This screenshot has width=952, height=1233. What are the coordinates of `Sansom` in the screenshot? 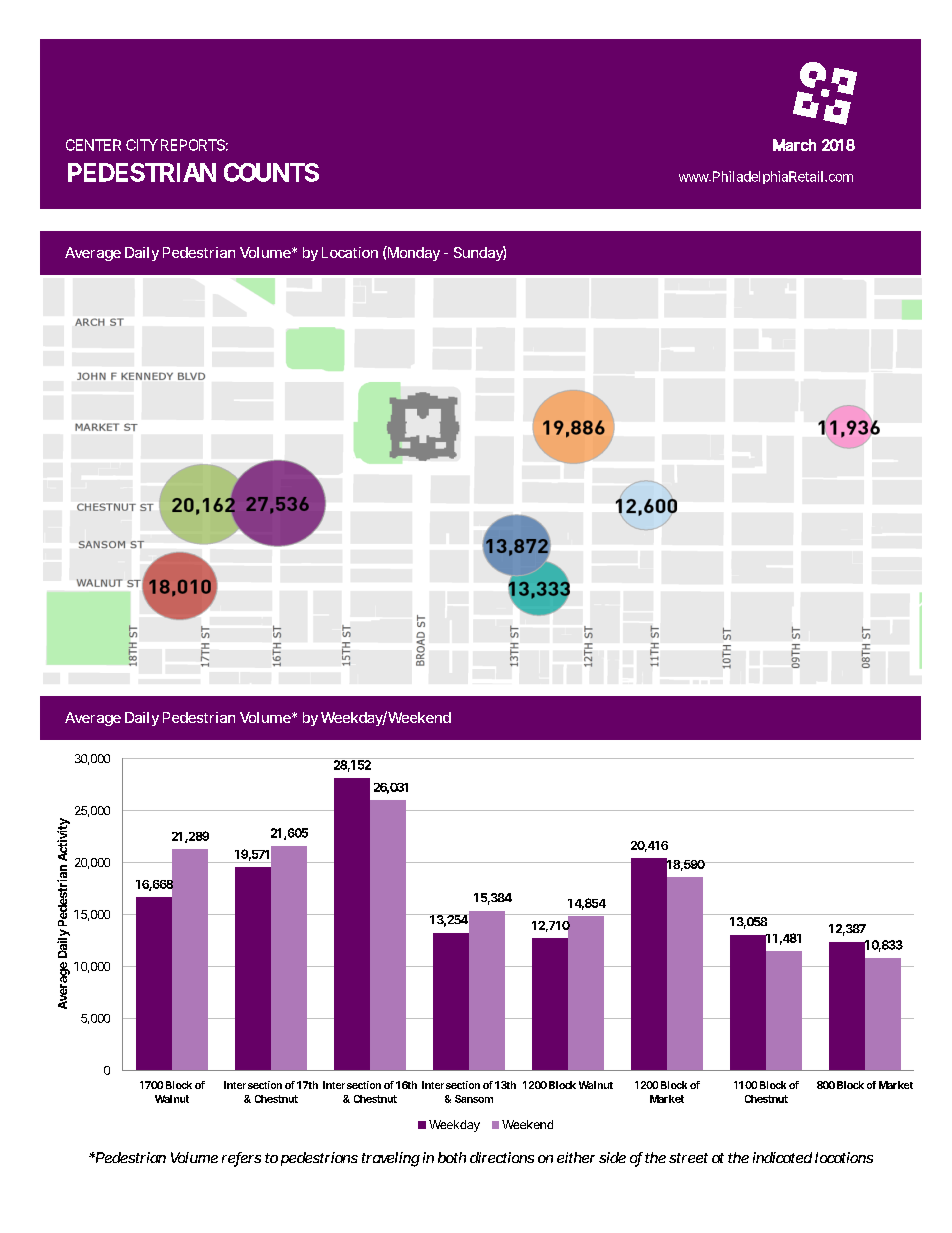 It's located at (474, 1099).
